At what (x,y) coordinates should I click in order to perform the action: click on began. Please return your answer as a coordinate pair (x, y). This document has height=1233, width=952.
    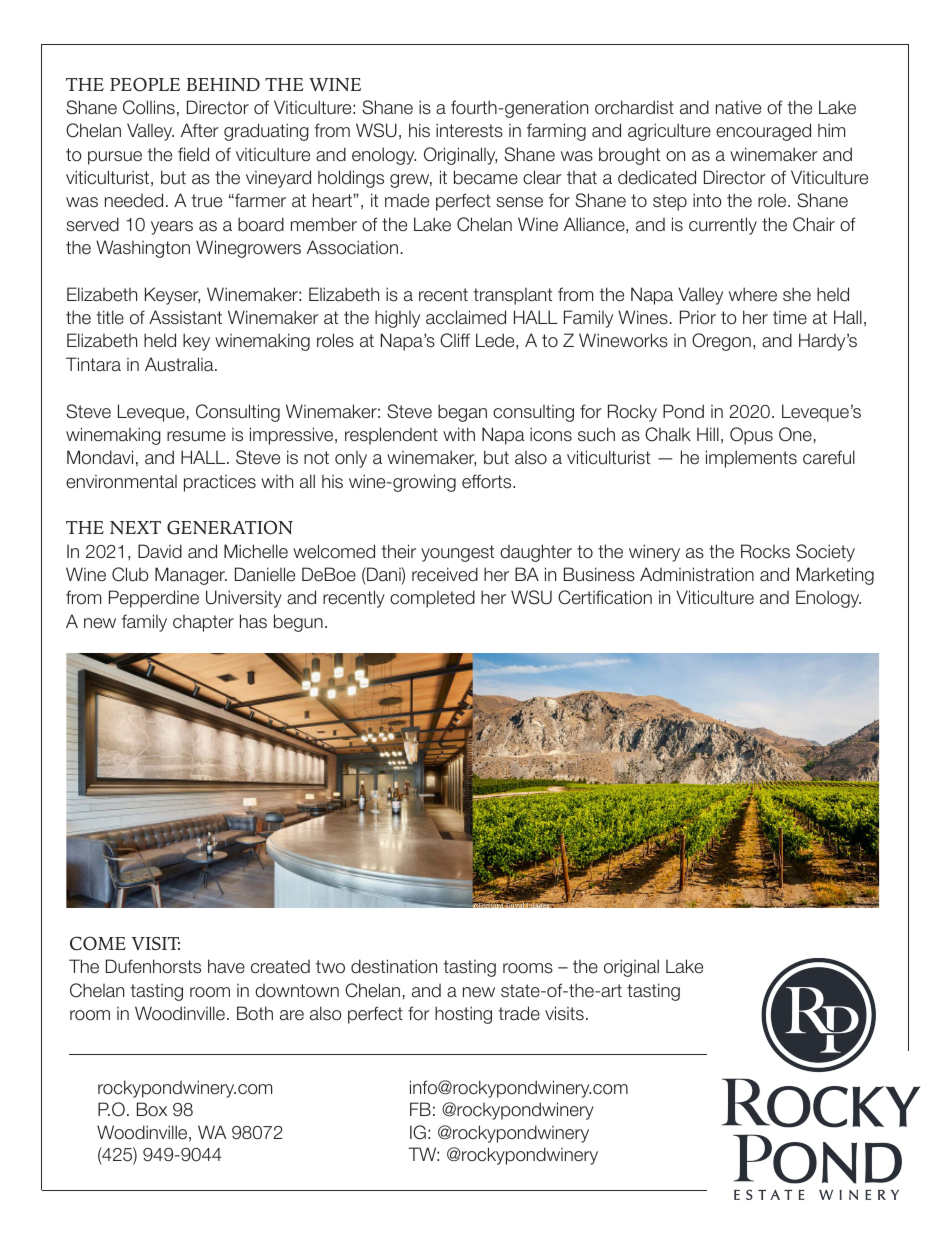
    Looking at the image, I should click on (462, 413).
